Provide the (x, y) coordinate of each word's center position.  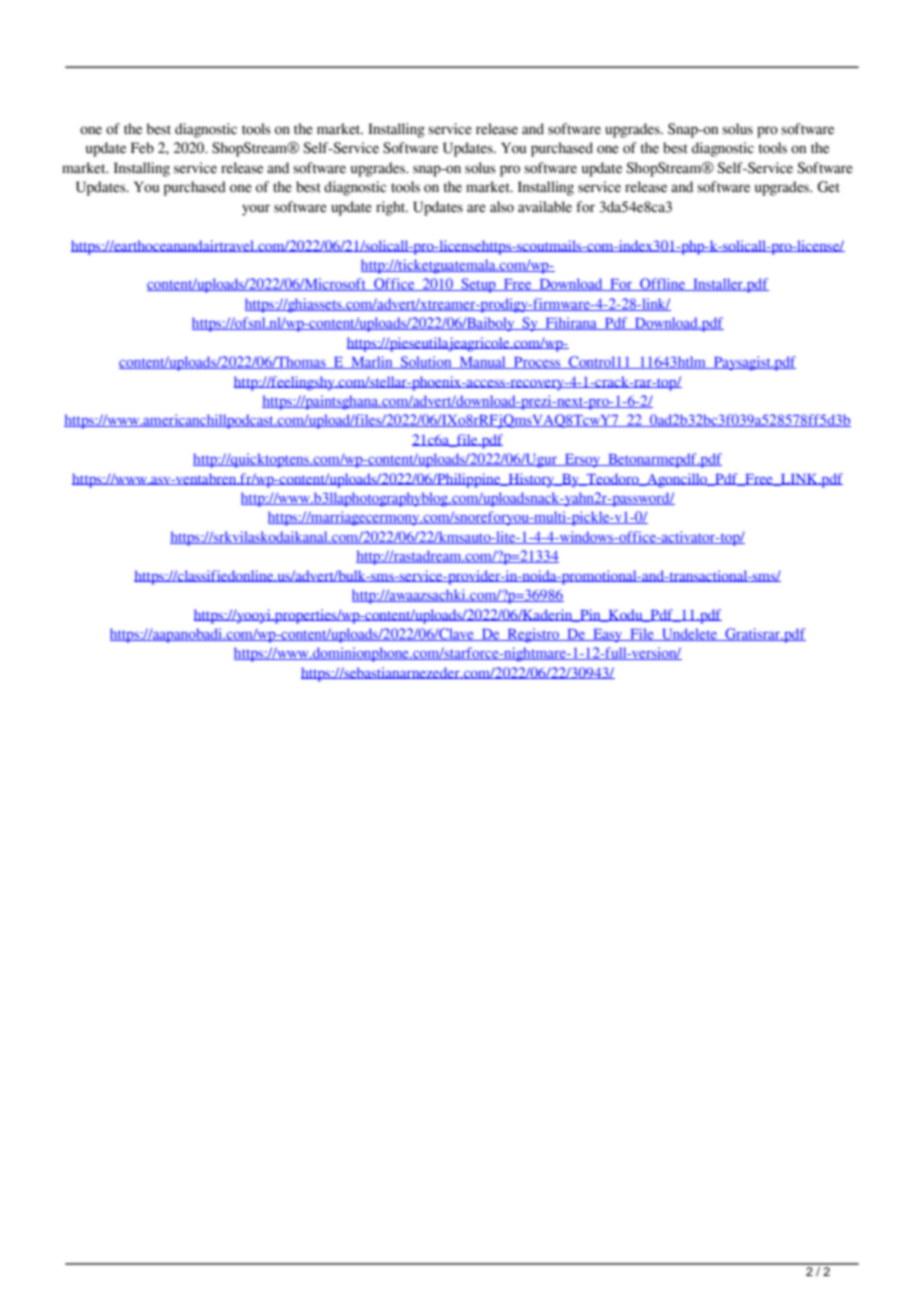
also (502, 207)
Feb (142, 148)
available (545, 207)
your (256, 210)
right (392, 208)
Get (828, 187)
